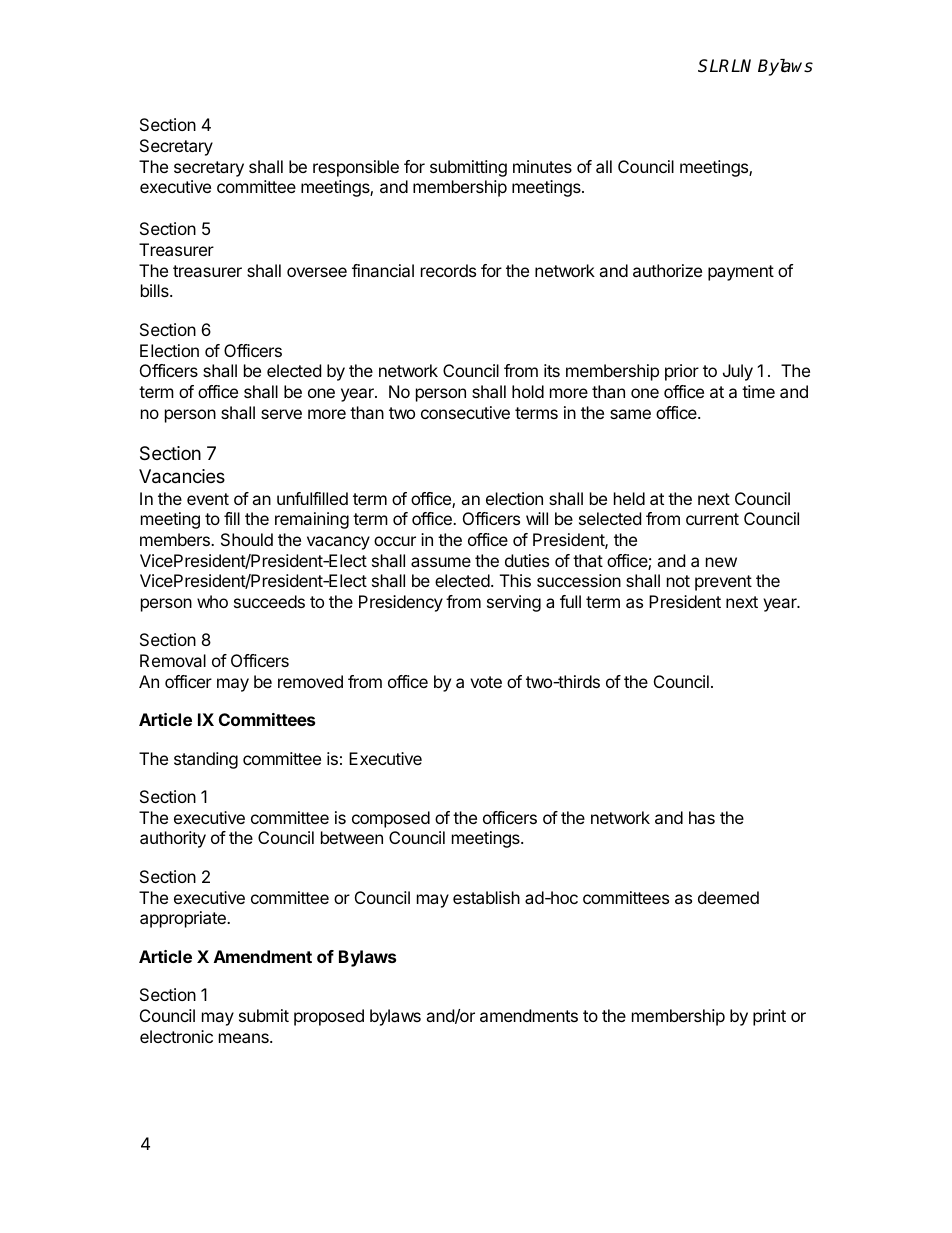  Describe the element at coordinates (682, 372) in the document. I see `prior` at that location.
